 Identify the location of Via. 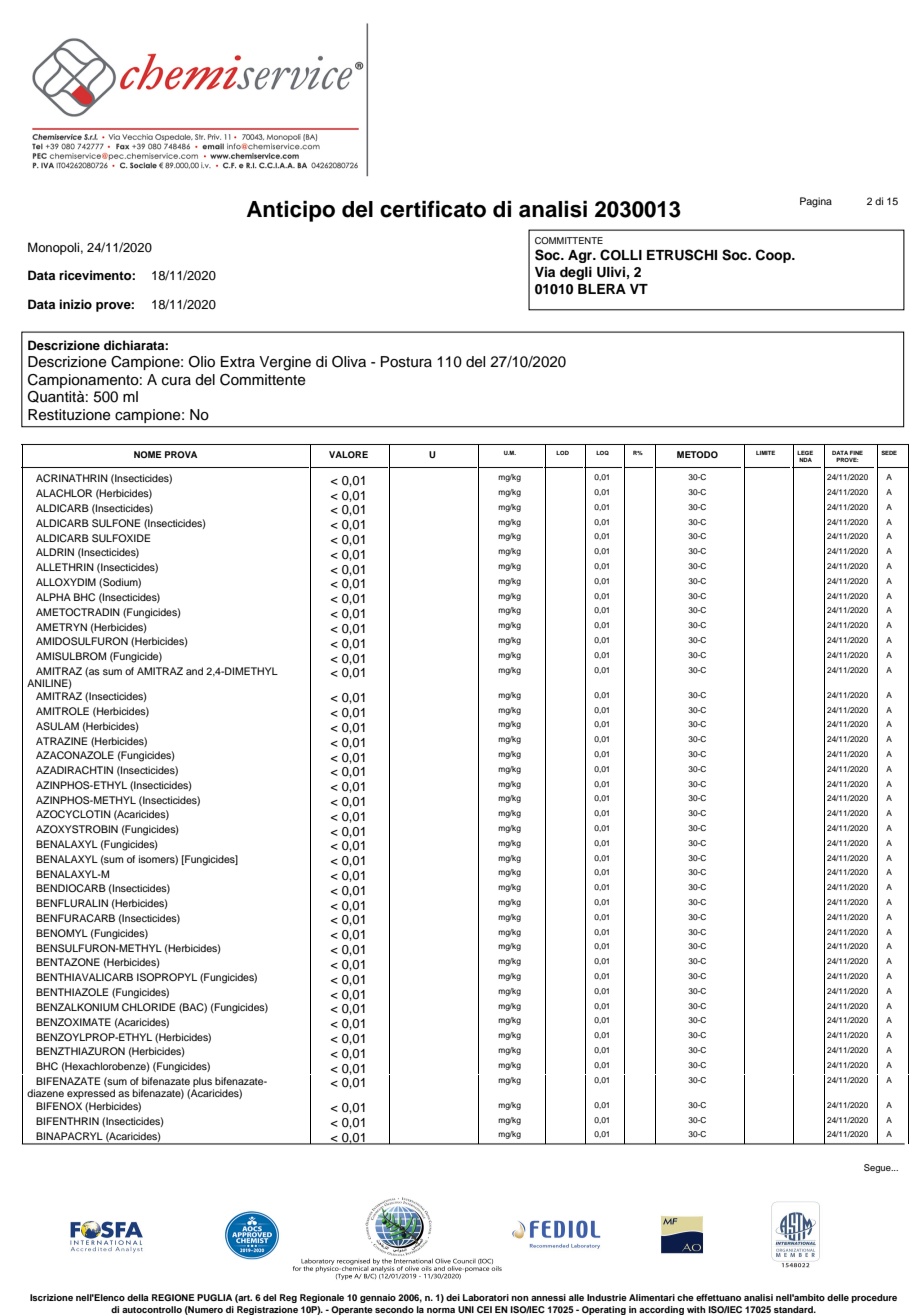
(545, 272).
